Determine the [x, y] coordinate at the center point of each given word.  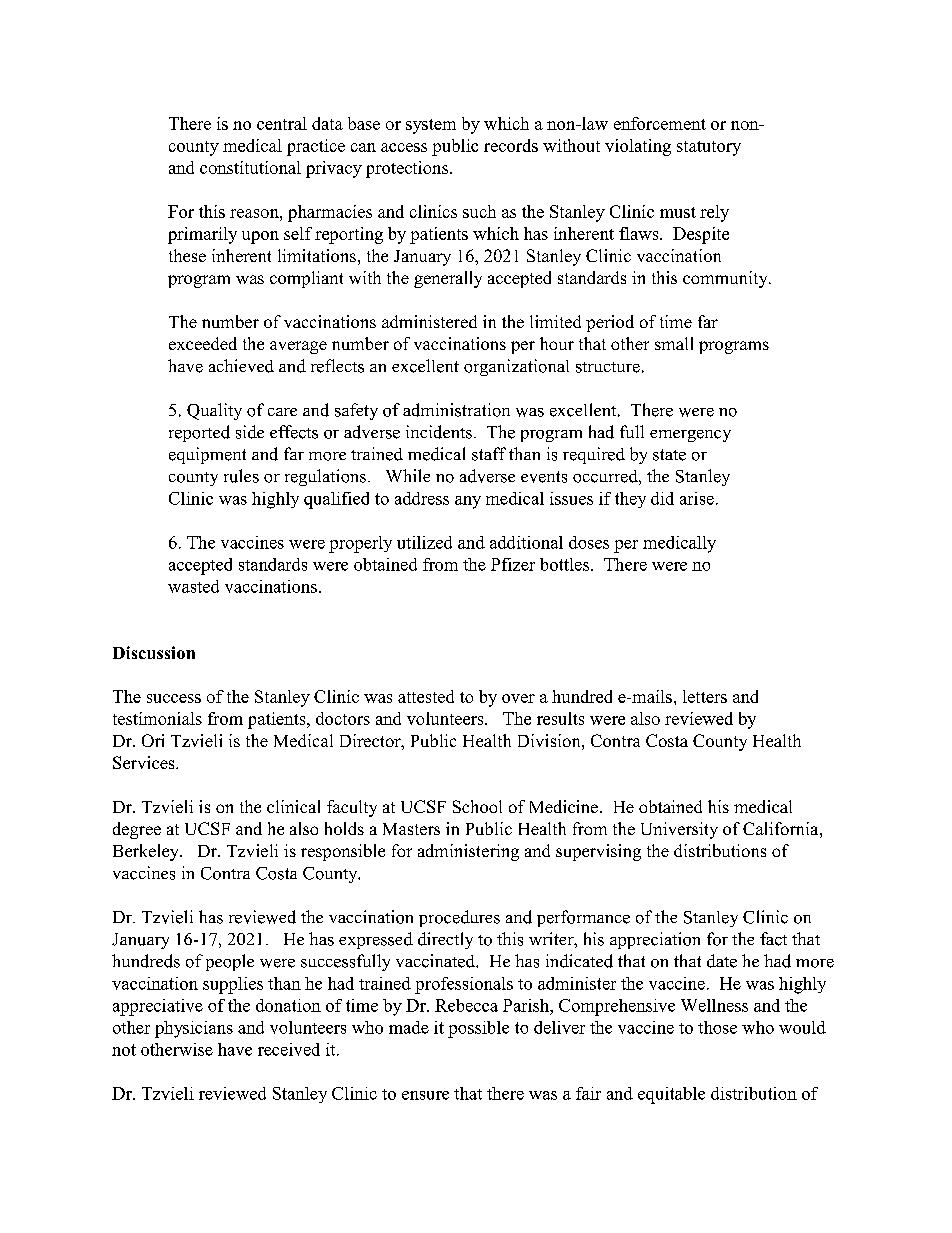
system [431, 126]
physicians [194, 1029]
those [717, 1027]
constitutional [250, 167]
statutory [709, 148]
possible [478, 1029]
